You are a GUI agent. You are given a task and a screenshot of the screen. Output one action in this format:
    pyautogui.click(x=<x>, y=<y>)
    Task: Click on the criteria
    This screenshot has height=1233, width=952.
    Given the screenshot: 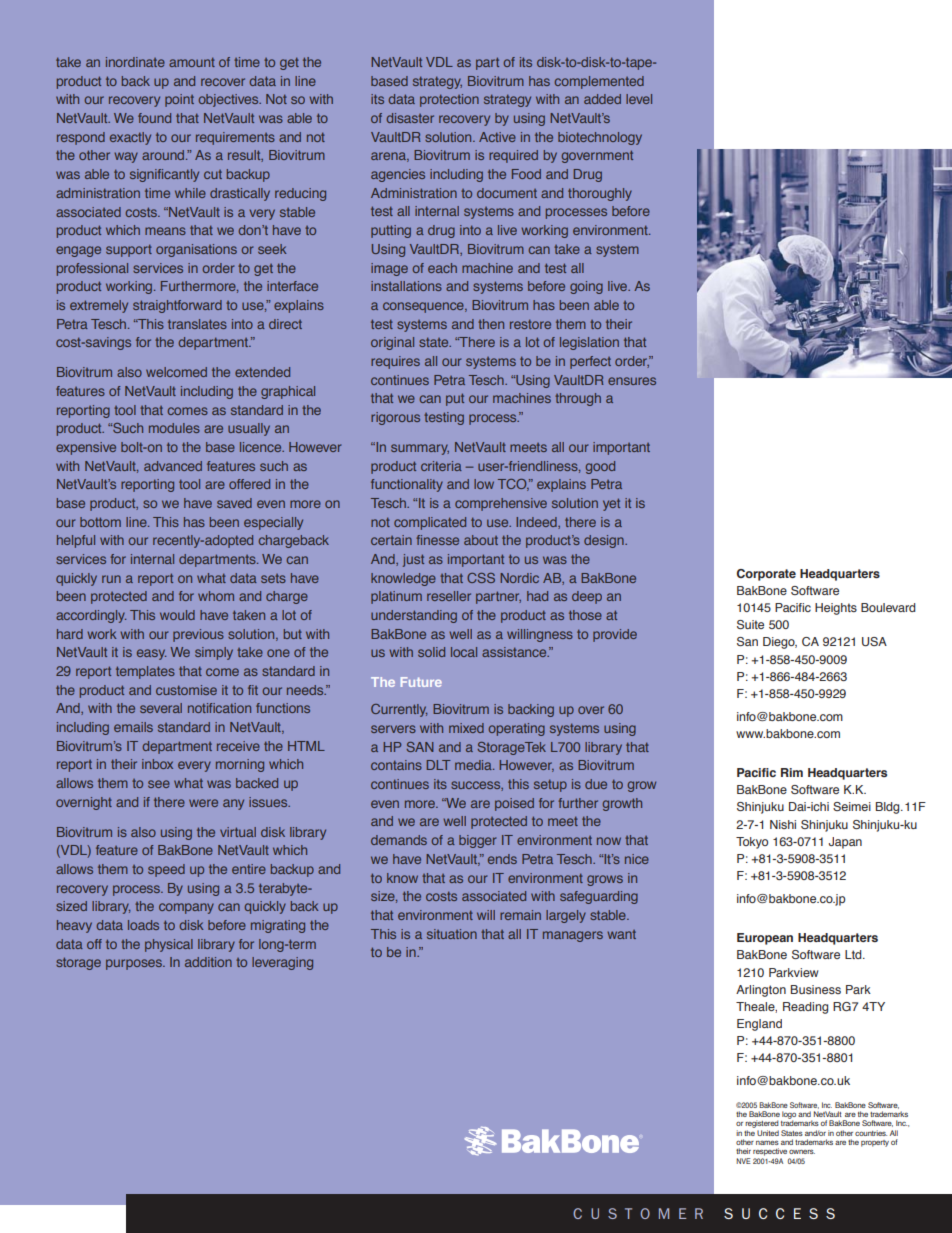 What is the action you would take?
    pyautogui.click(x=441, y=466)
